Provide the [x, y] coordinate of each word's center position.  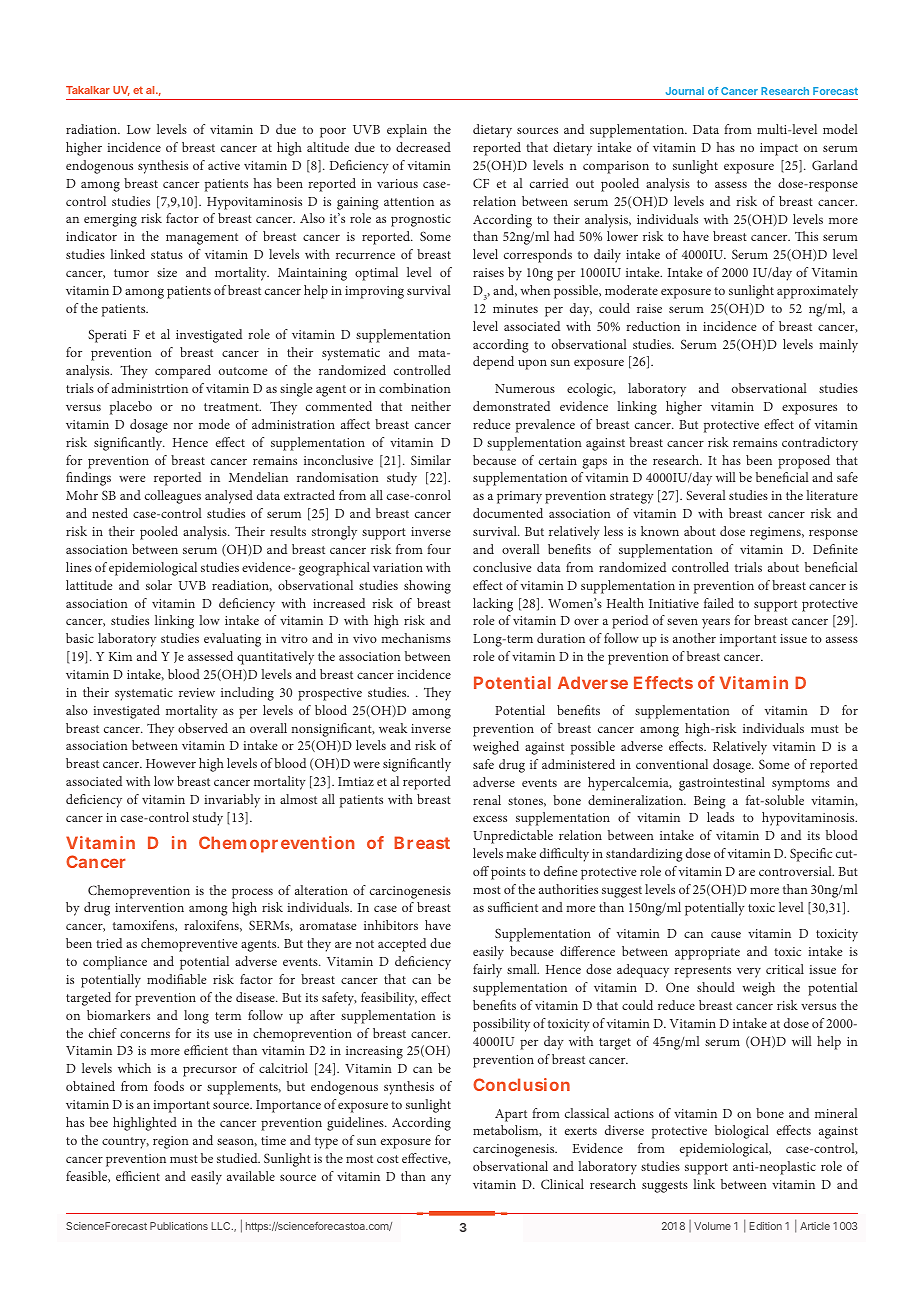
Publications [179, 1226]
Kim [120, 656]
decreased [423, 147]
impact [779, 149]
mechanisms [416, 638]
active [224, 165]
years [716, 623]
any [441, 1180]
